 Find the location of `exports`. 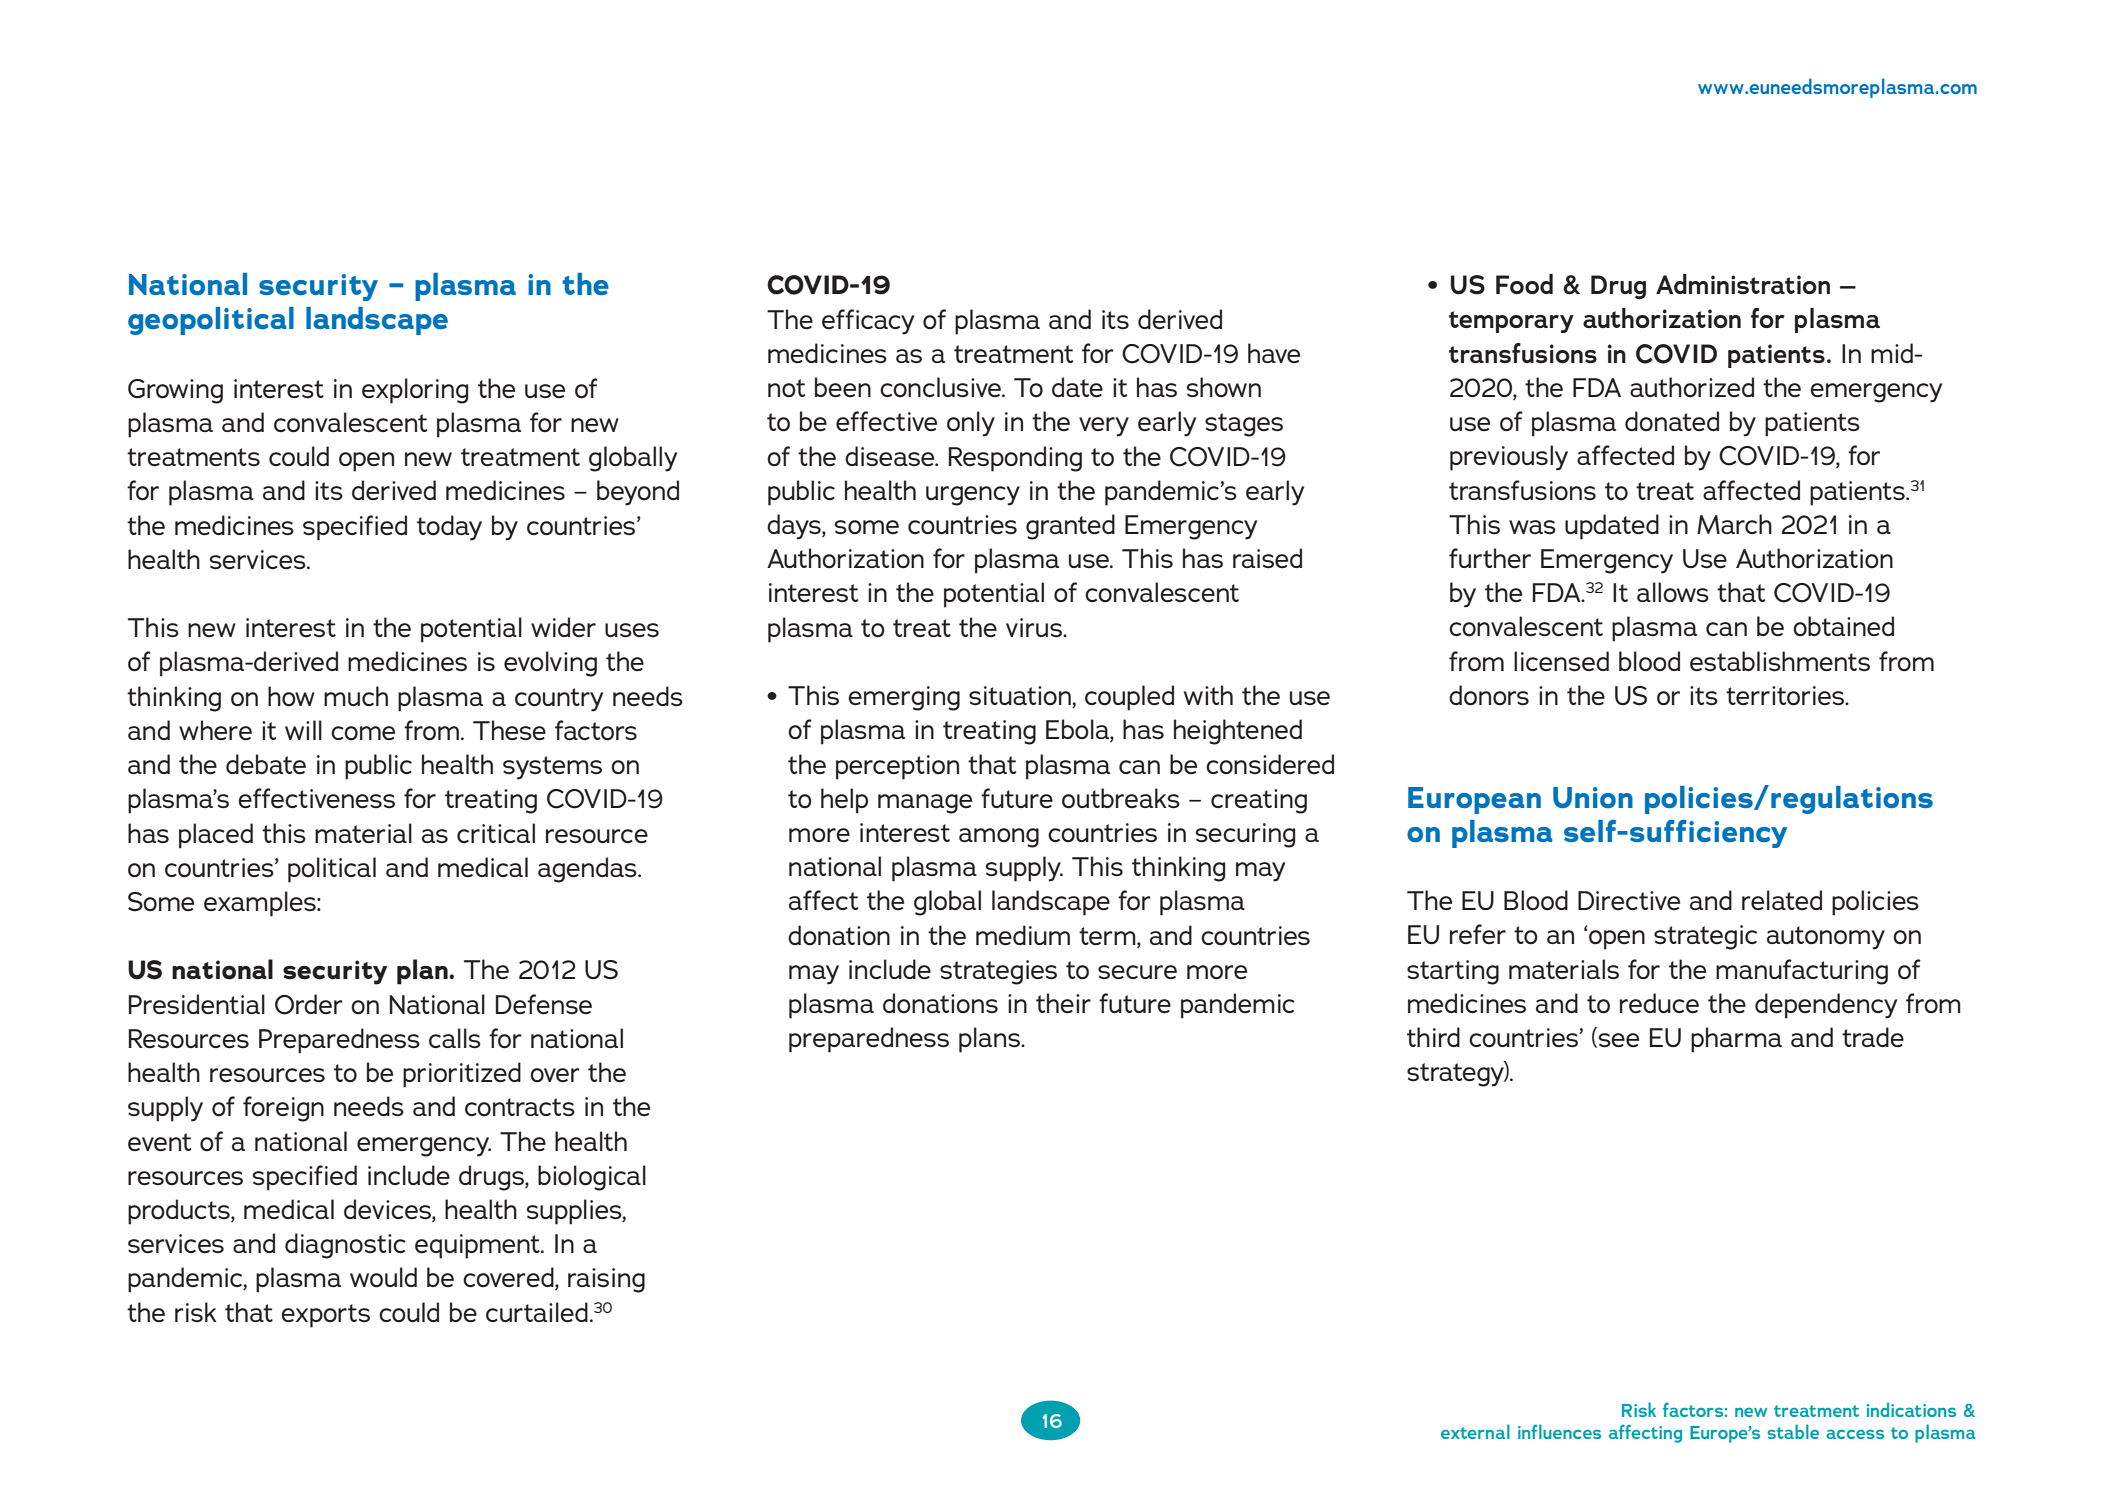

exports is located at coordinates (325, 1316).
